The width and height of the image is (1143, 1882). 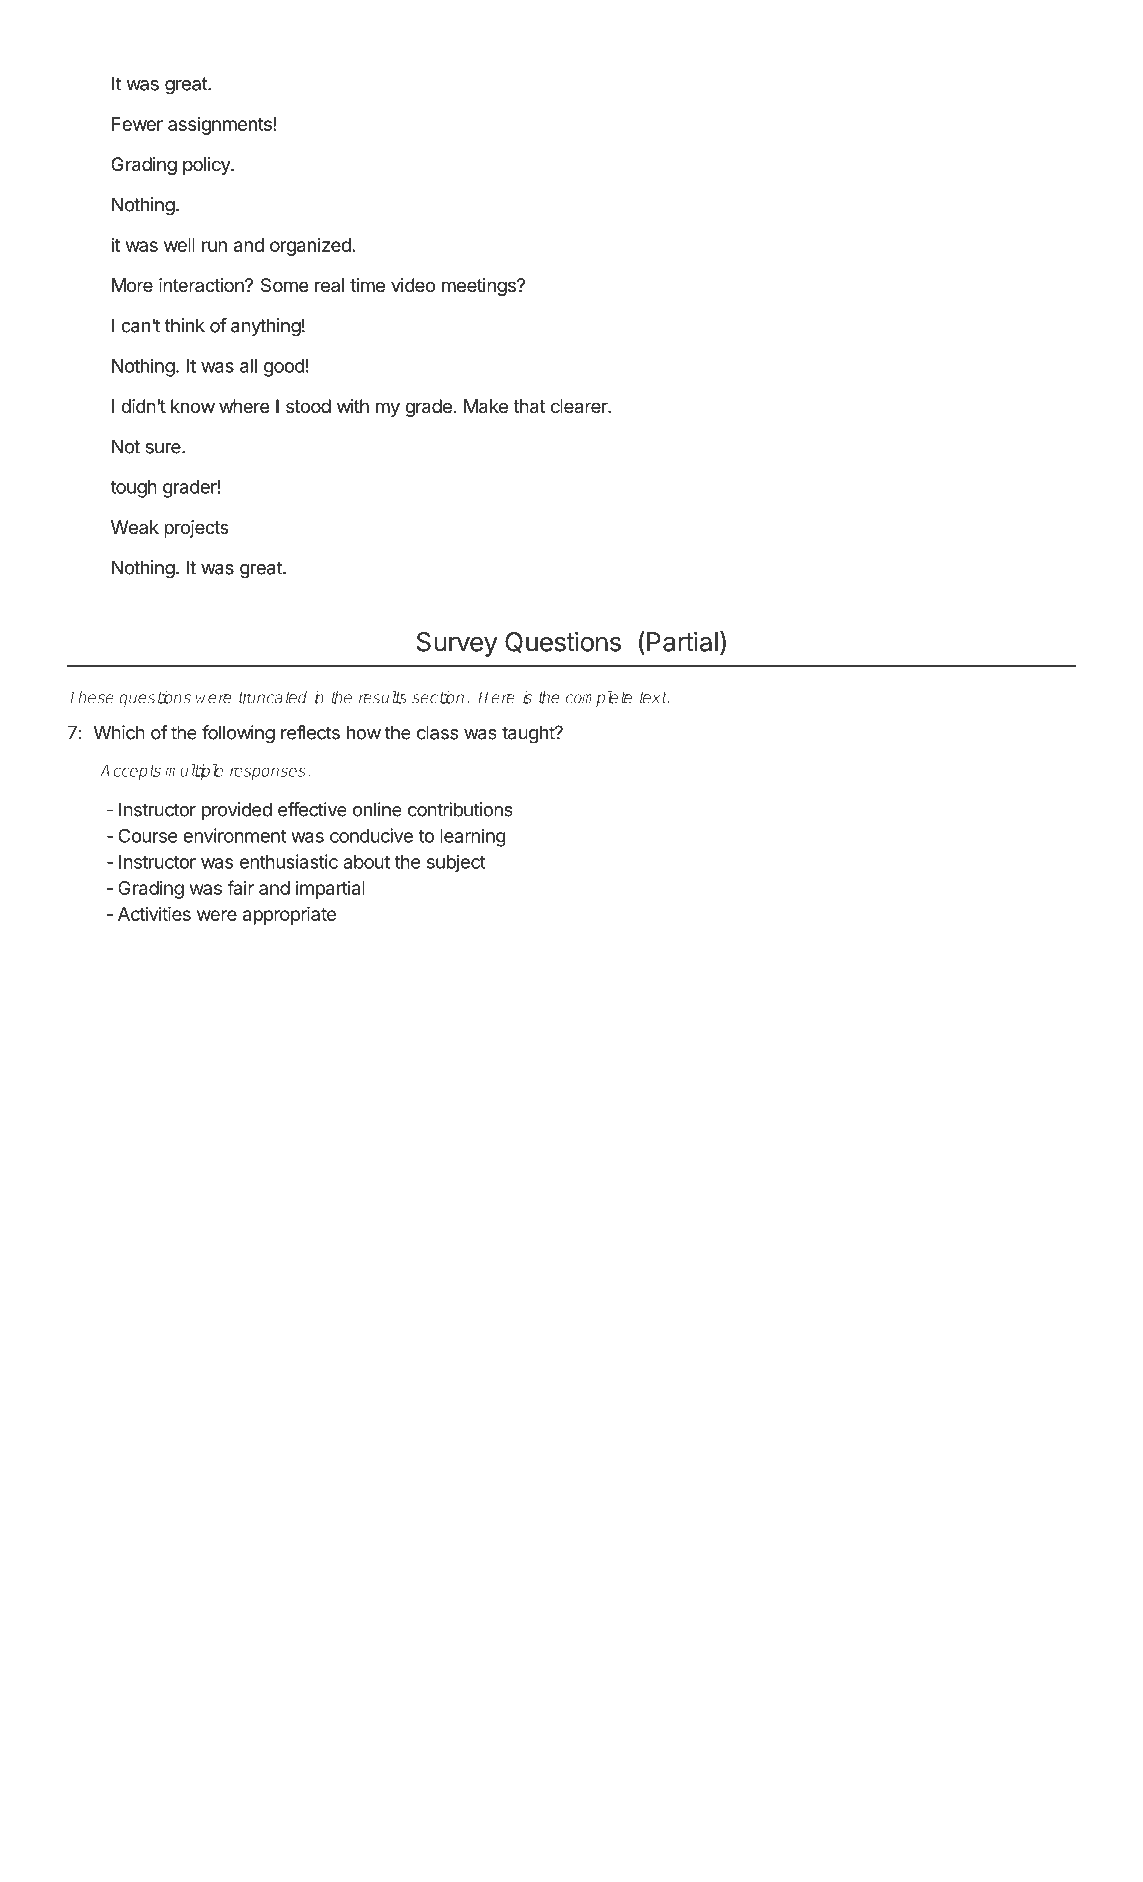 What do you see at coordinates (1062, 1853) in the image?
I see `Fall` at bounding box center [1062, 1853].
